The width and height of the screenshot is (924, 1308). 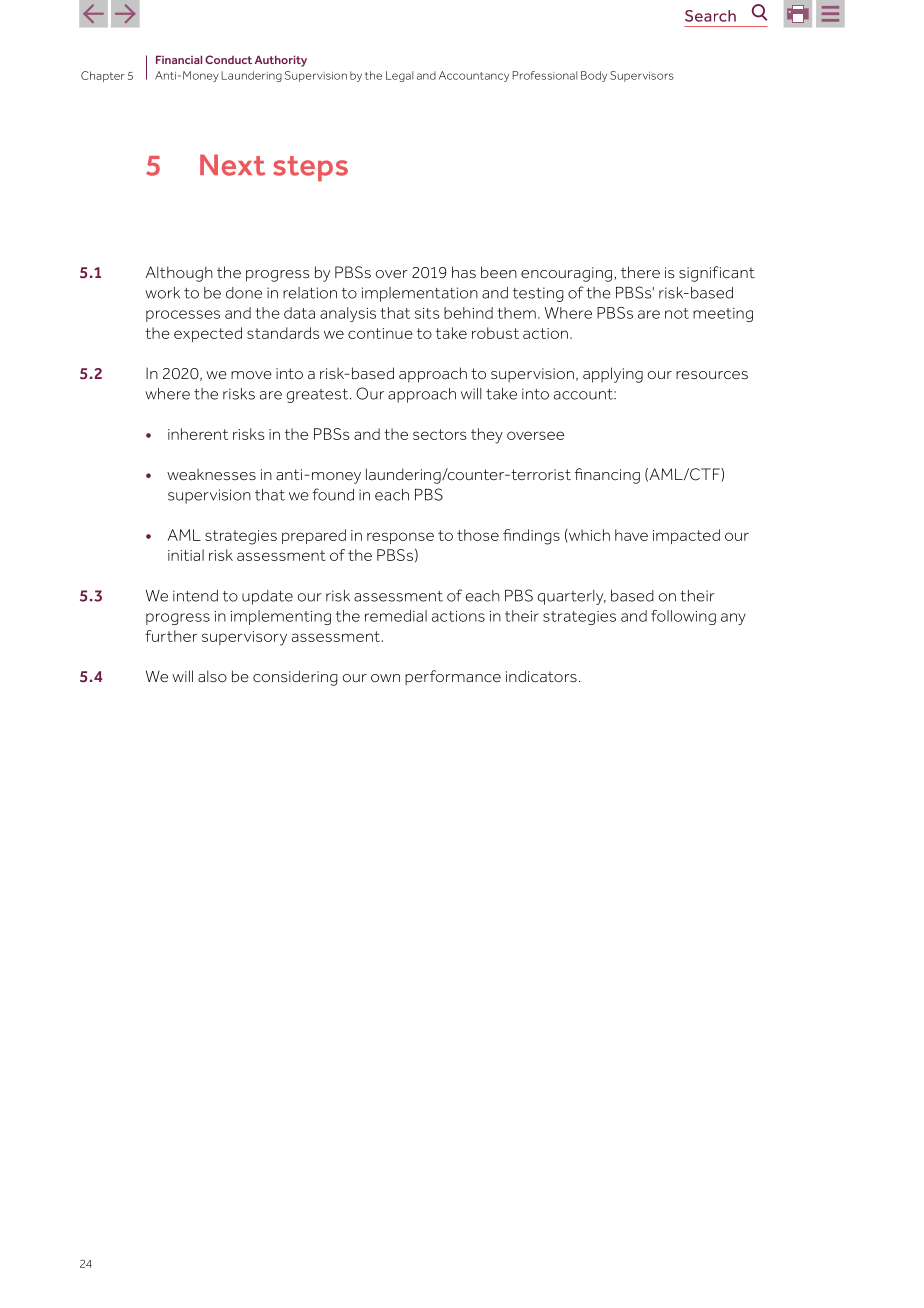 What do you see at coordinates (631, 535) in the screenshot?
I see `have` at bounding box center [631, 535].
